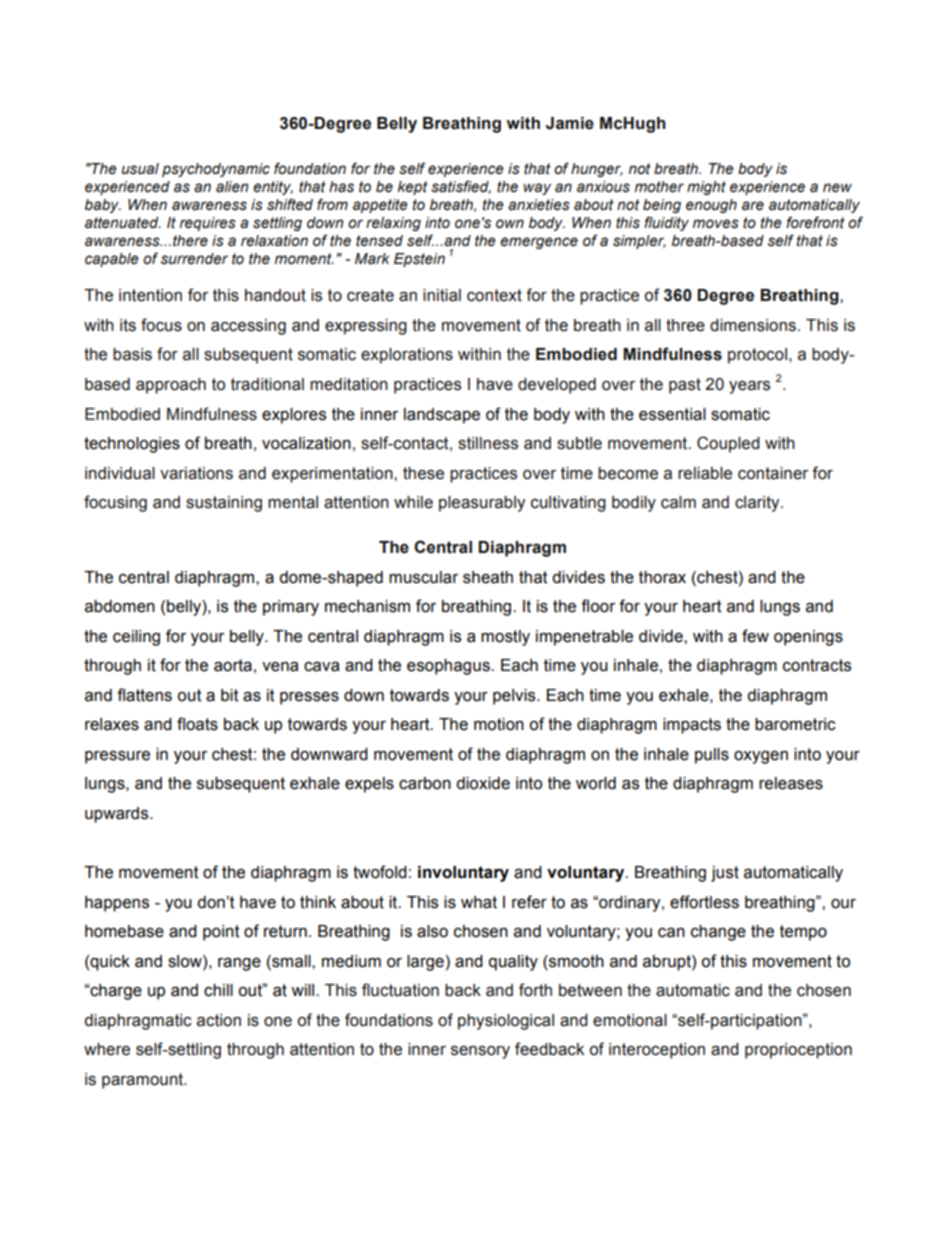 The image size is (952, 1233). What do you see at coordinates (706, 188) in the screenshot?
I see `might` at bounding box center [706, 188].
